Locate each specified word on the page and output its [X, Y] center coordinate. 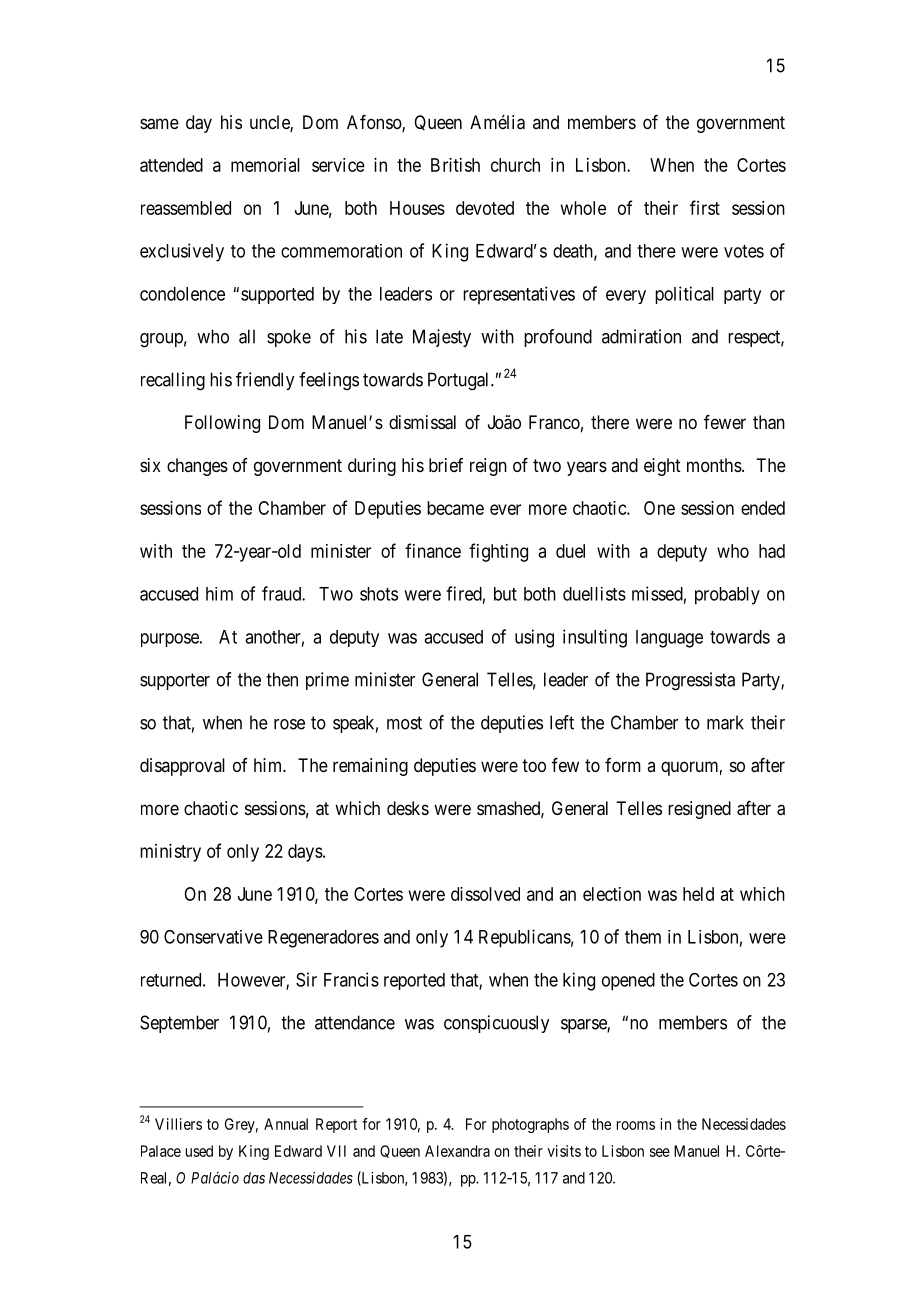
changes [197, 467]
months [714, 465]
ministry [170, 853]
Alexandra [457, 1151]
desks [408, 808]
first [705, 207]
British [455, 165]
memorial [265, 165]
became [455, 508]
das [254, 1178]
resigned [699, 810]
